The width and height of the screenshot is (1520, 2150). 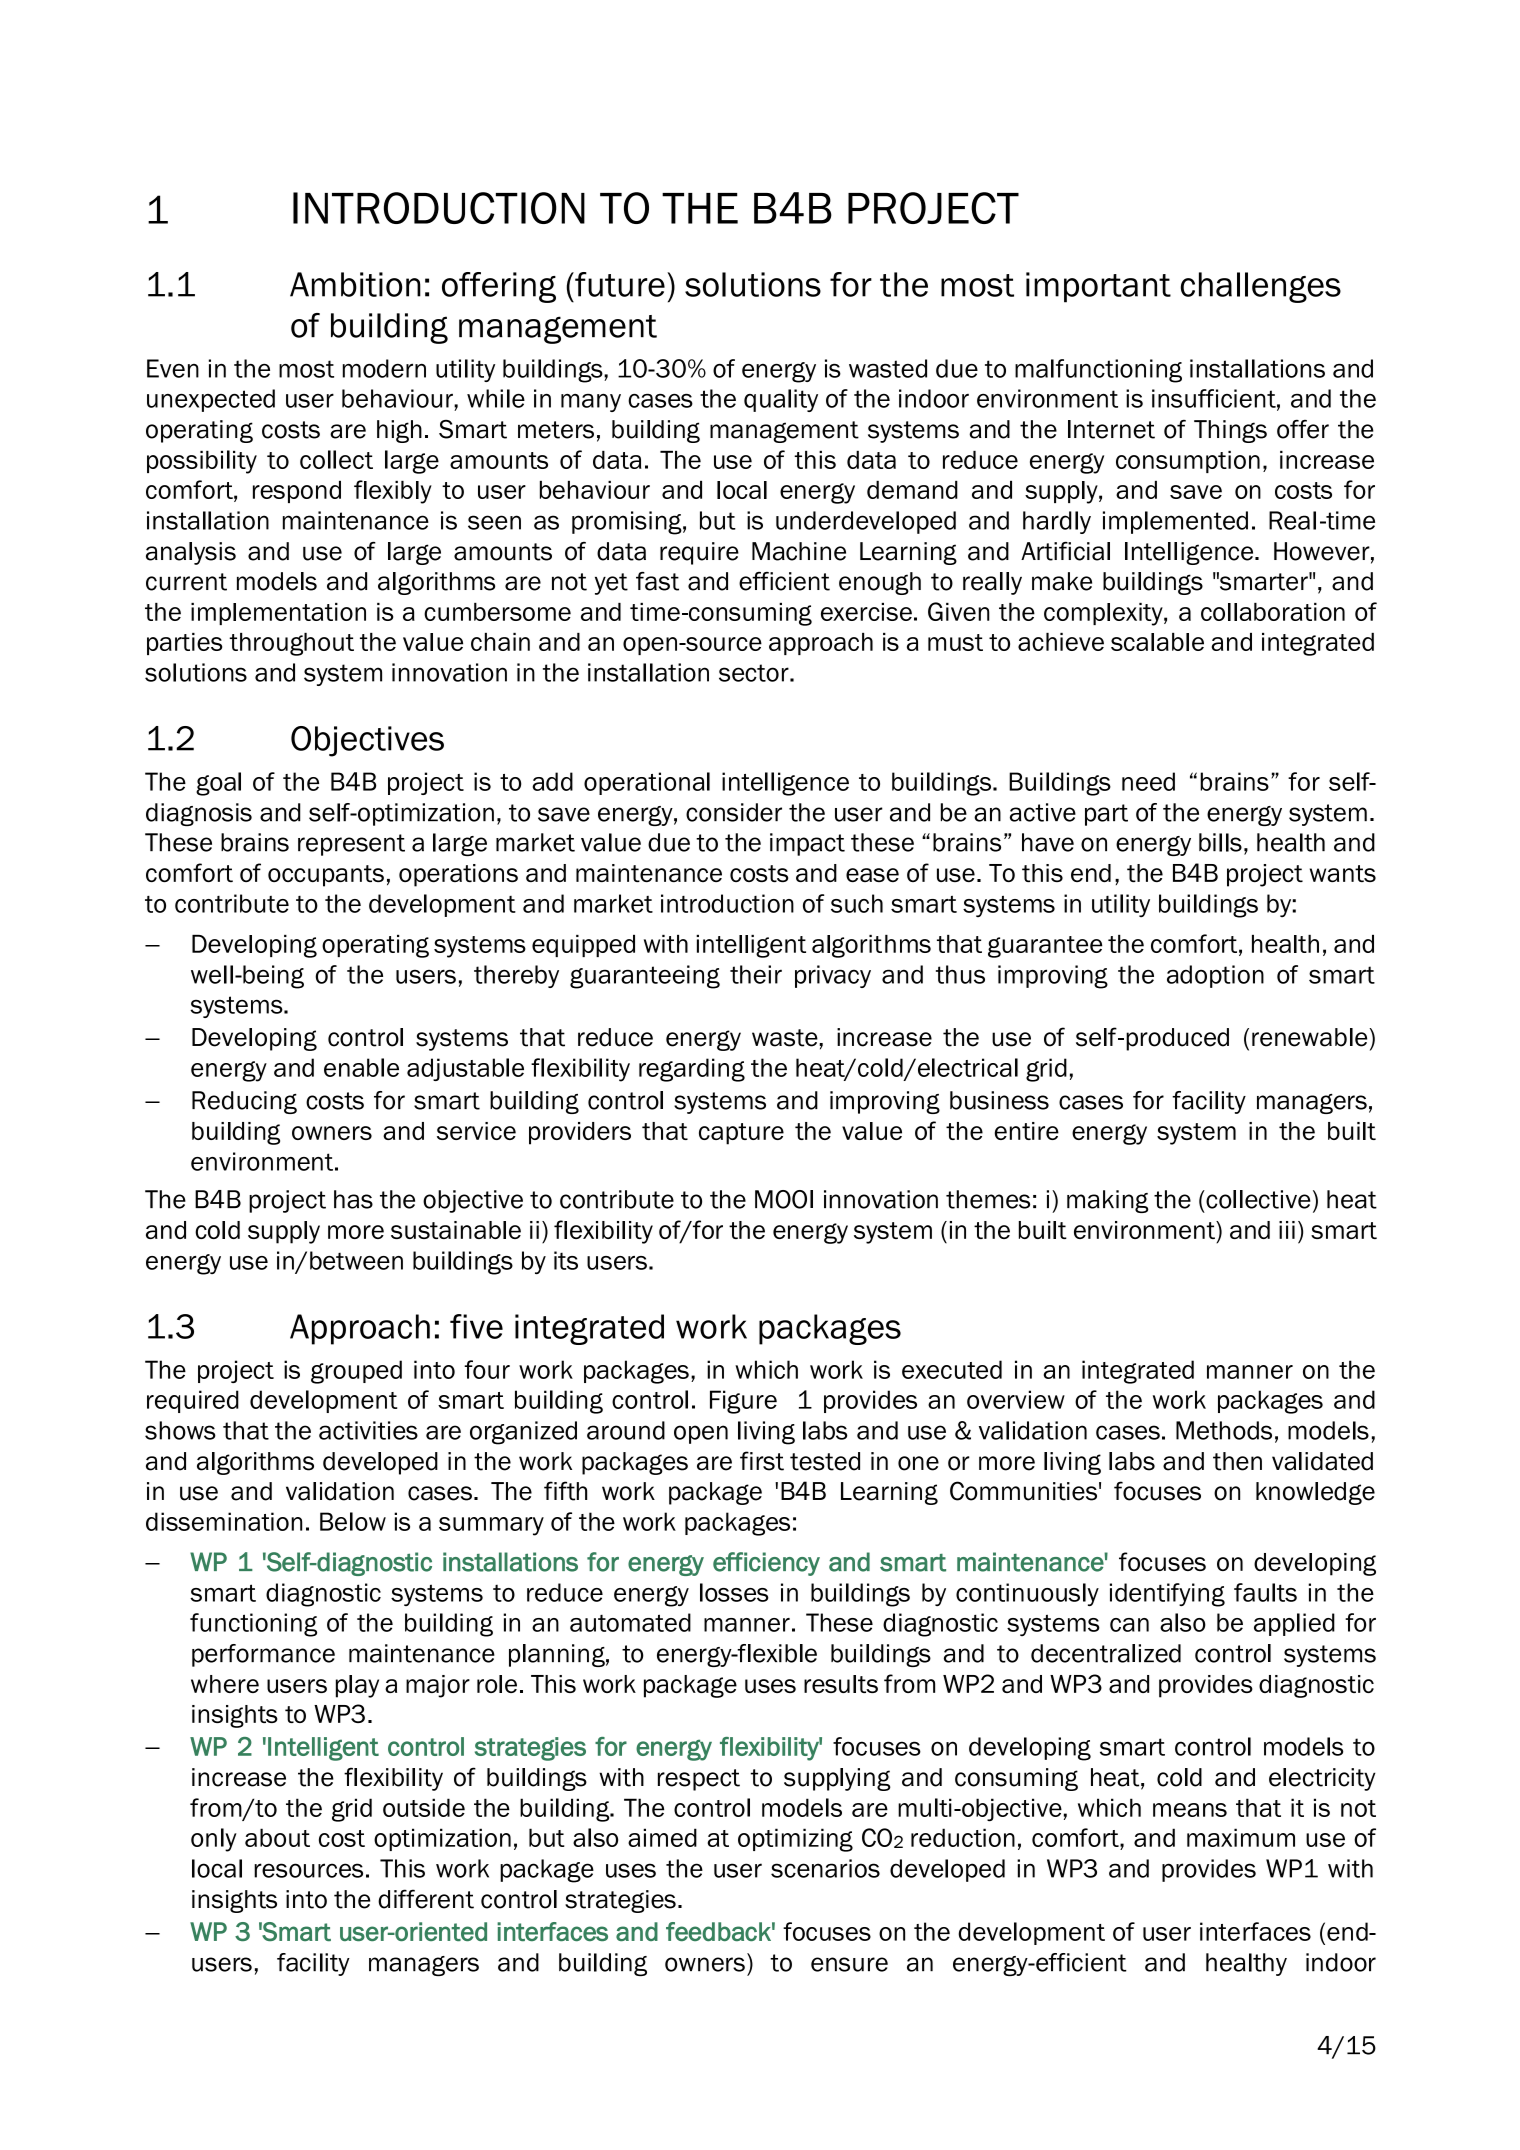 What do you see at coordinates (326, 876) in the screenshot?
I see `occupants` at bounding box center [326, 876].
